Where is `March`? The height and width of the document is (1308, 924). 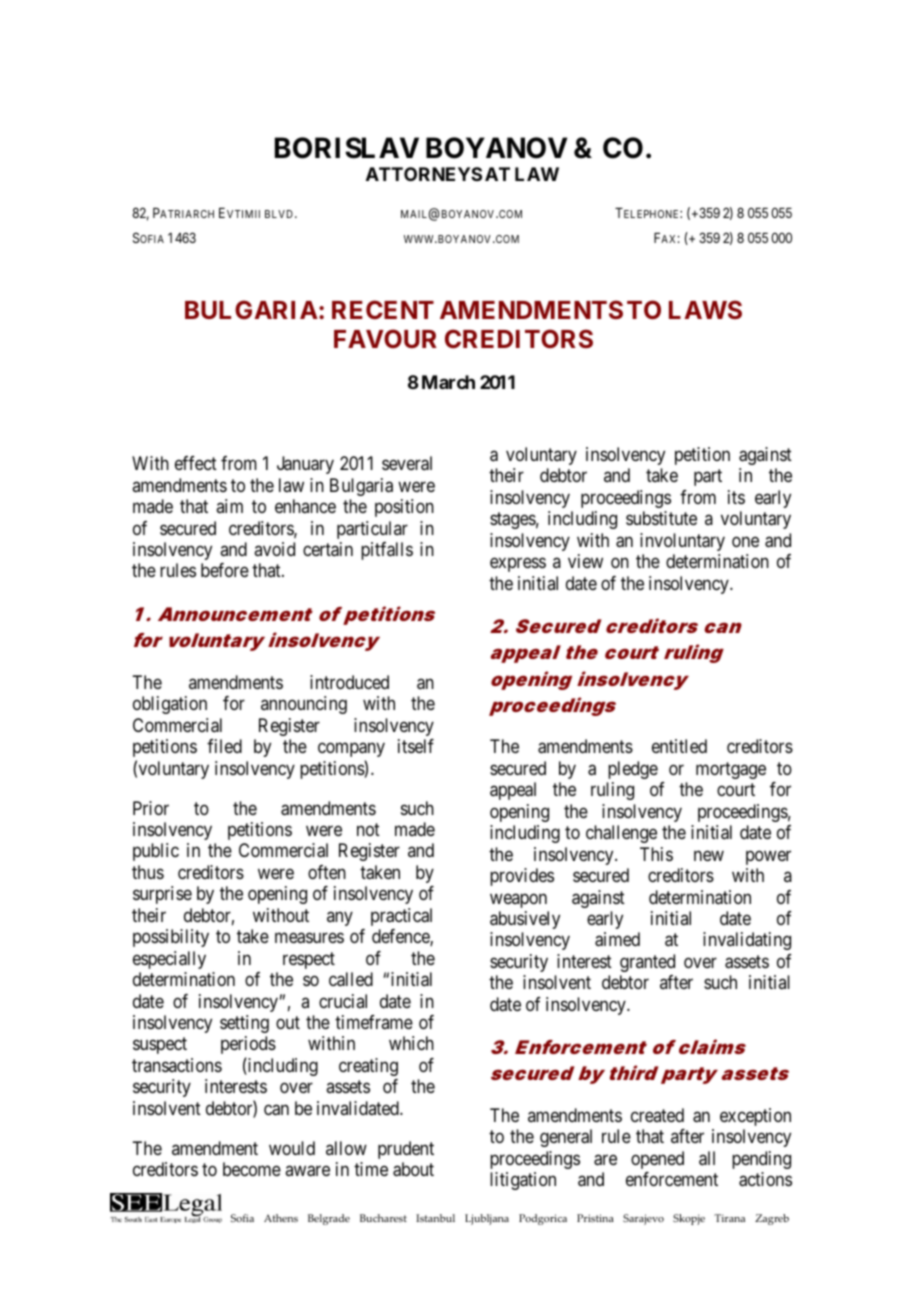 March is located at coordinates (448, 382).
